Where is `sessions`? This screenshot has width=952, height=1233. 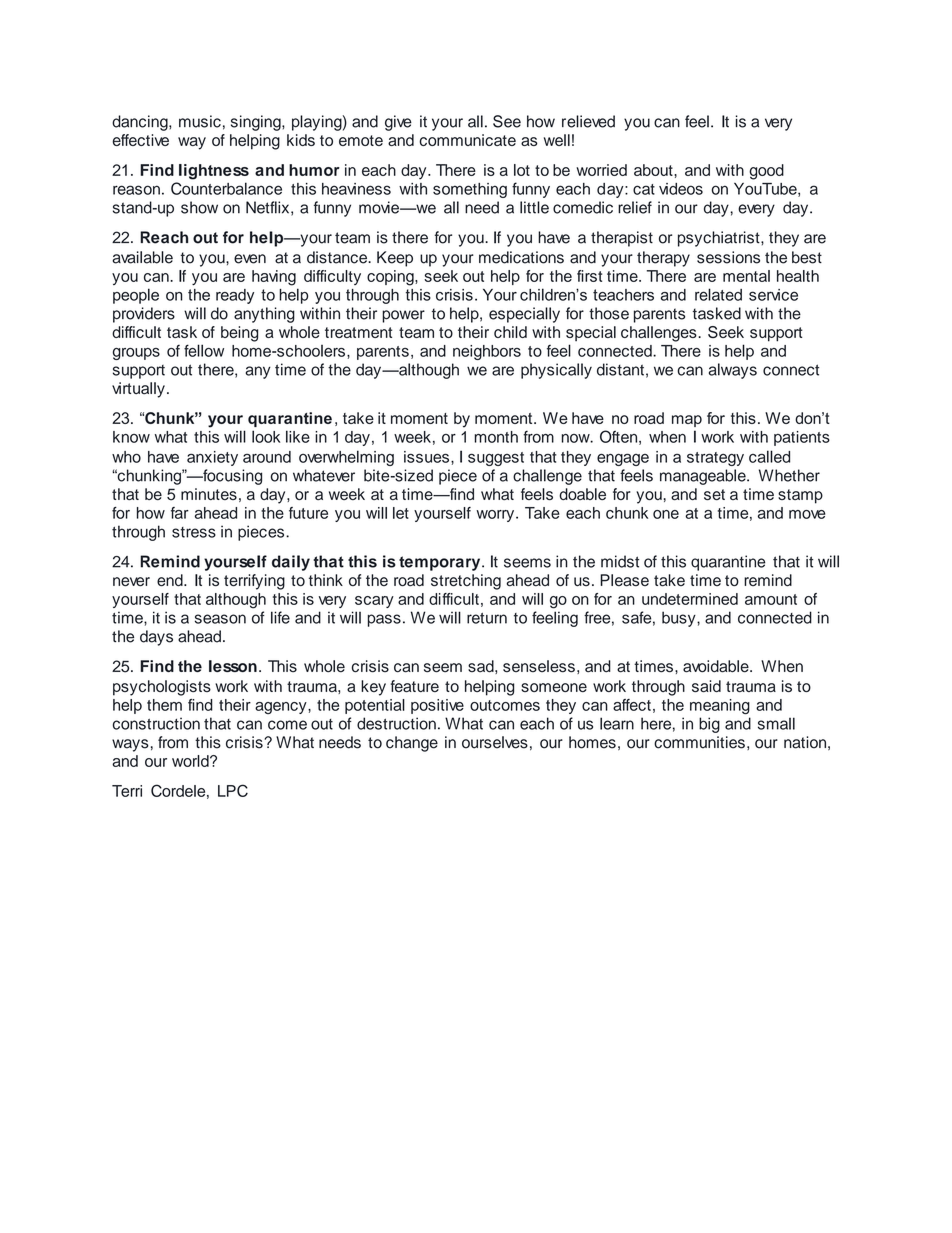
sessions is located at coordinates (728, 257).
